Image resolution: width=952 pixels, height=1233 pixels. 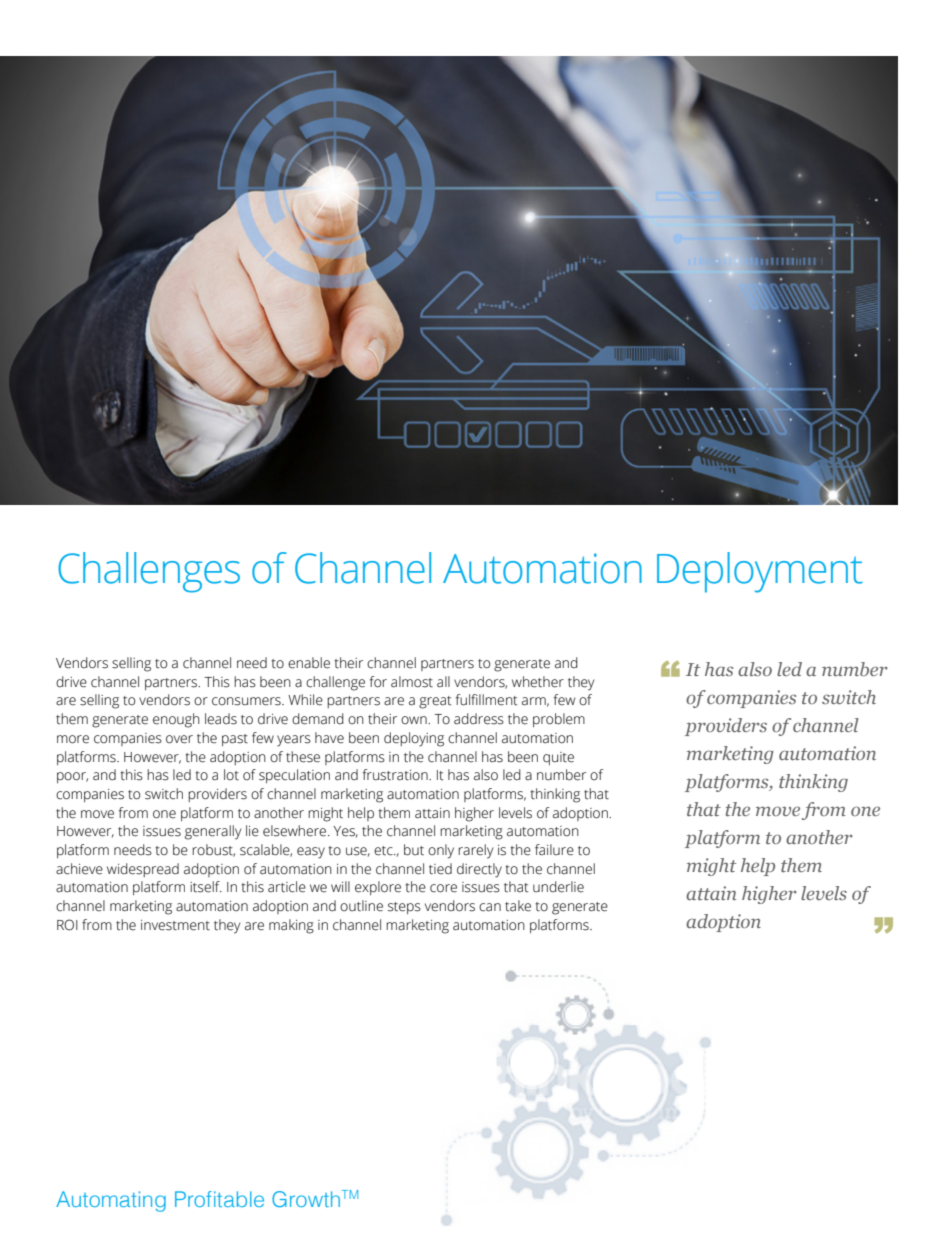 What do you see at coordinates (396, 775) in the image?
I see `frustration` at bounding box center [396, 775].
